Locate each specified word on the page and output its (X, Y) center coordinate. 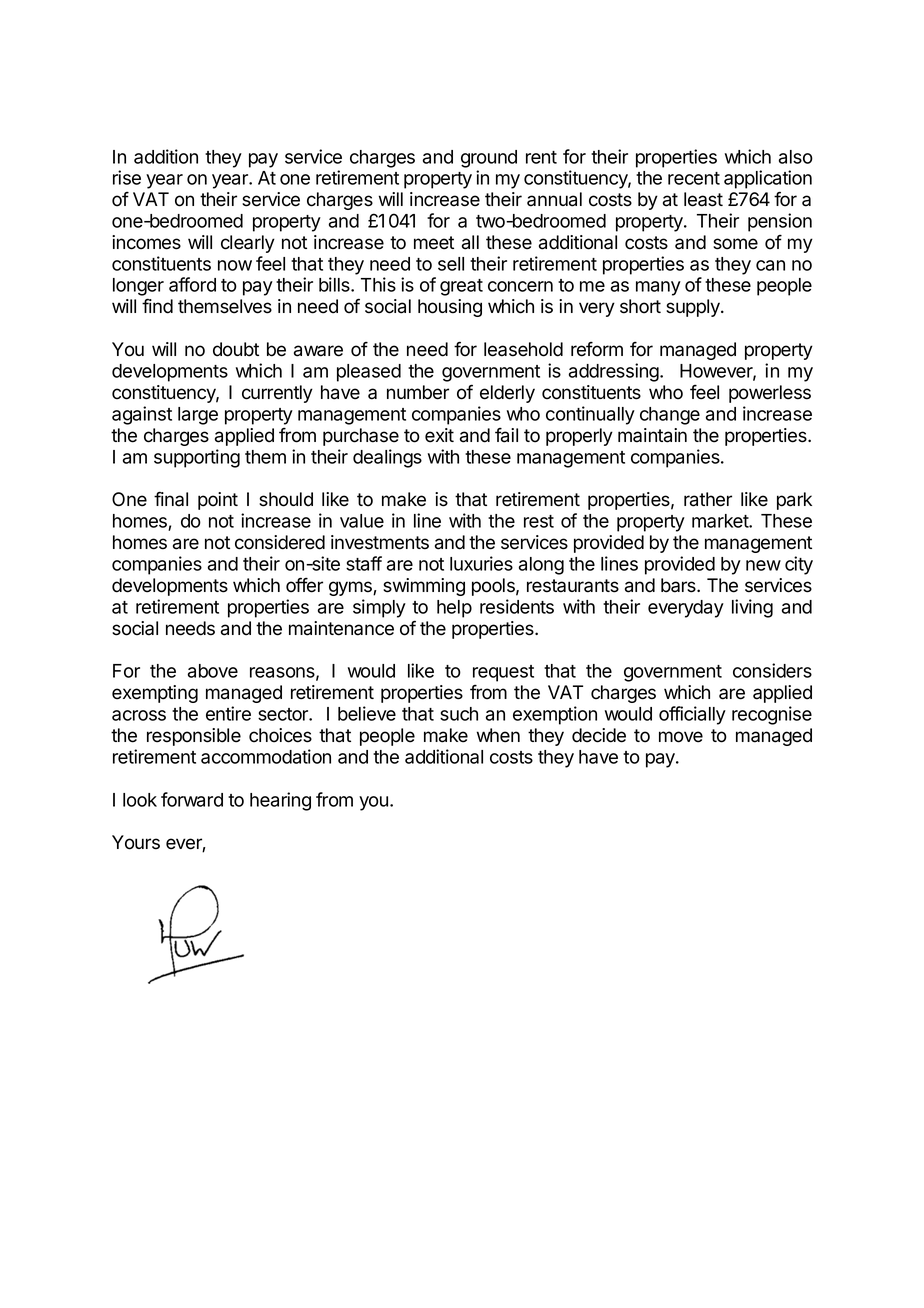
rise (127, 177)
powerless (770, 394)
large (198, 416)
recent (694, 178)
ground (489, 159)
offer (304, 585)
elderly (507, 394)
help (454, 609)
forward (192, 799)
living (752, 608)
